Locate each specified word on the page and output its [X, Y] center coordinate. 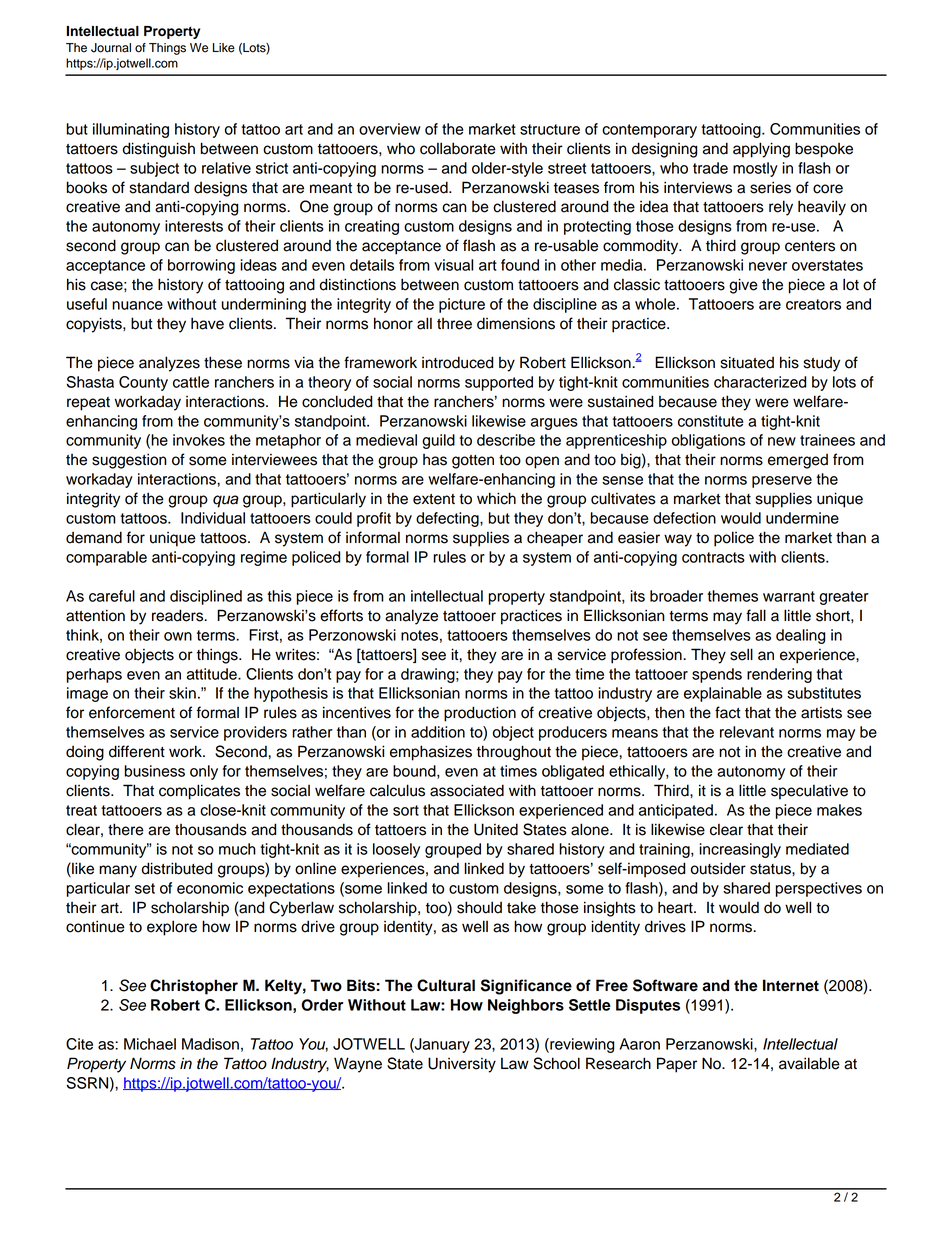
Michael [150, 1044]
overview [390, 129]
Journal [111, 48]
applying [761, 150]
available [809, 1063]
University [462, 1065]
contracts [713, 557]
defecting [448, 519]
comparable [106, 558]
